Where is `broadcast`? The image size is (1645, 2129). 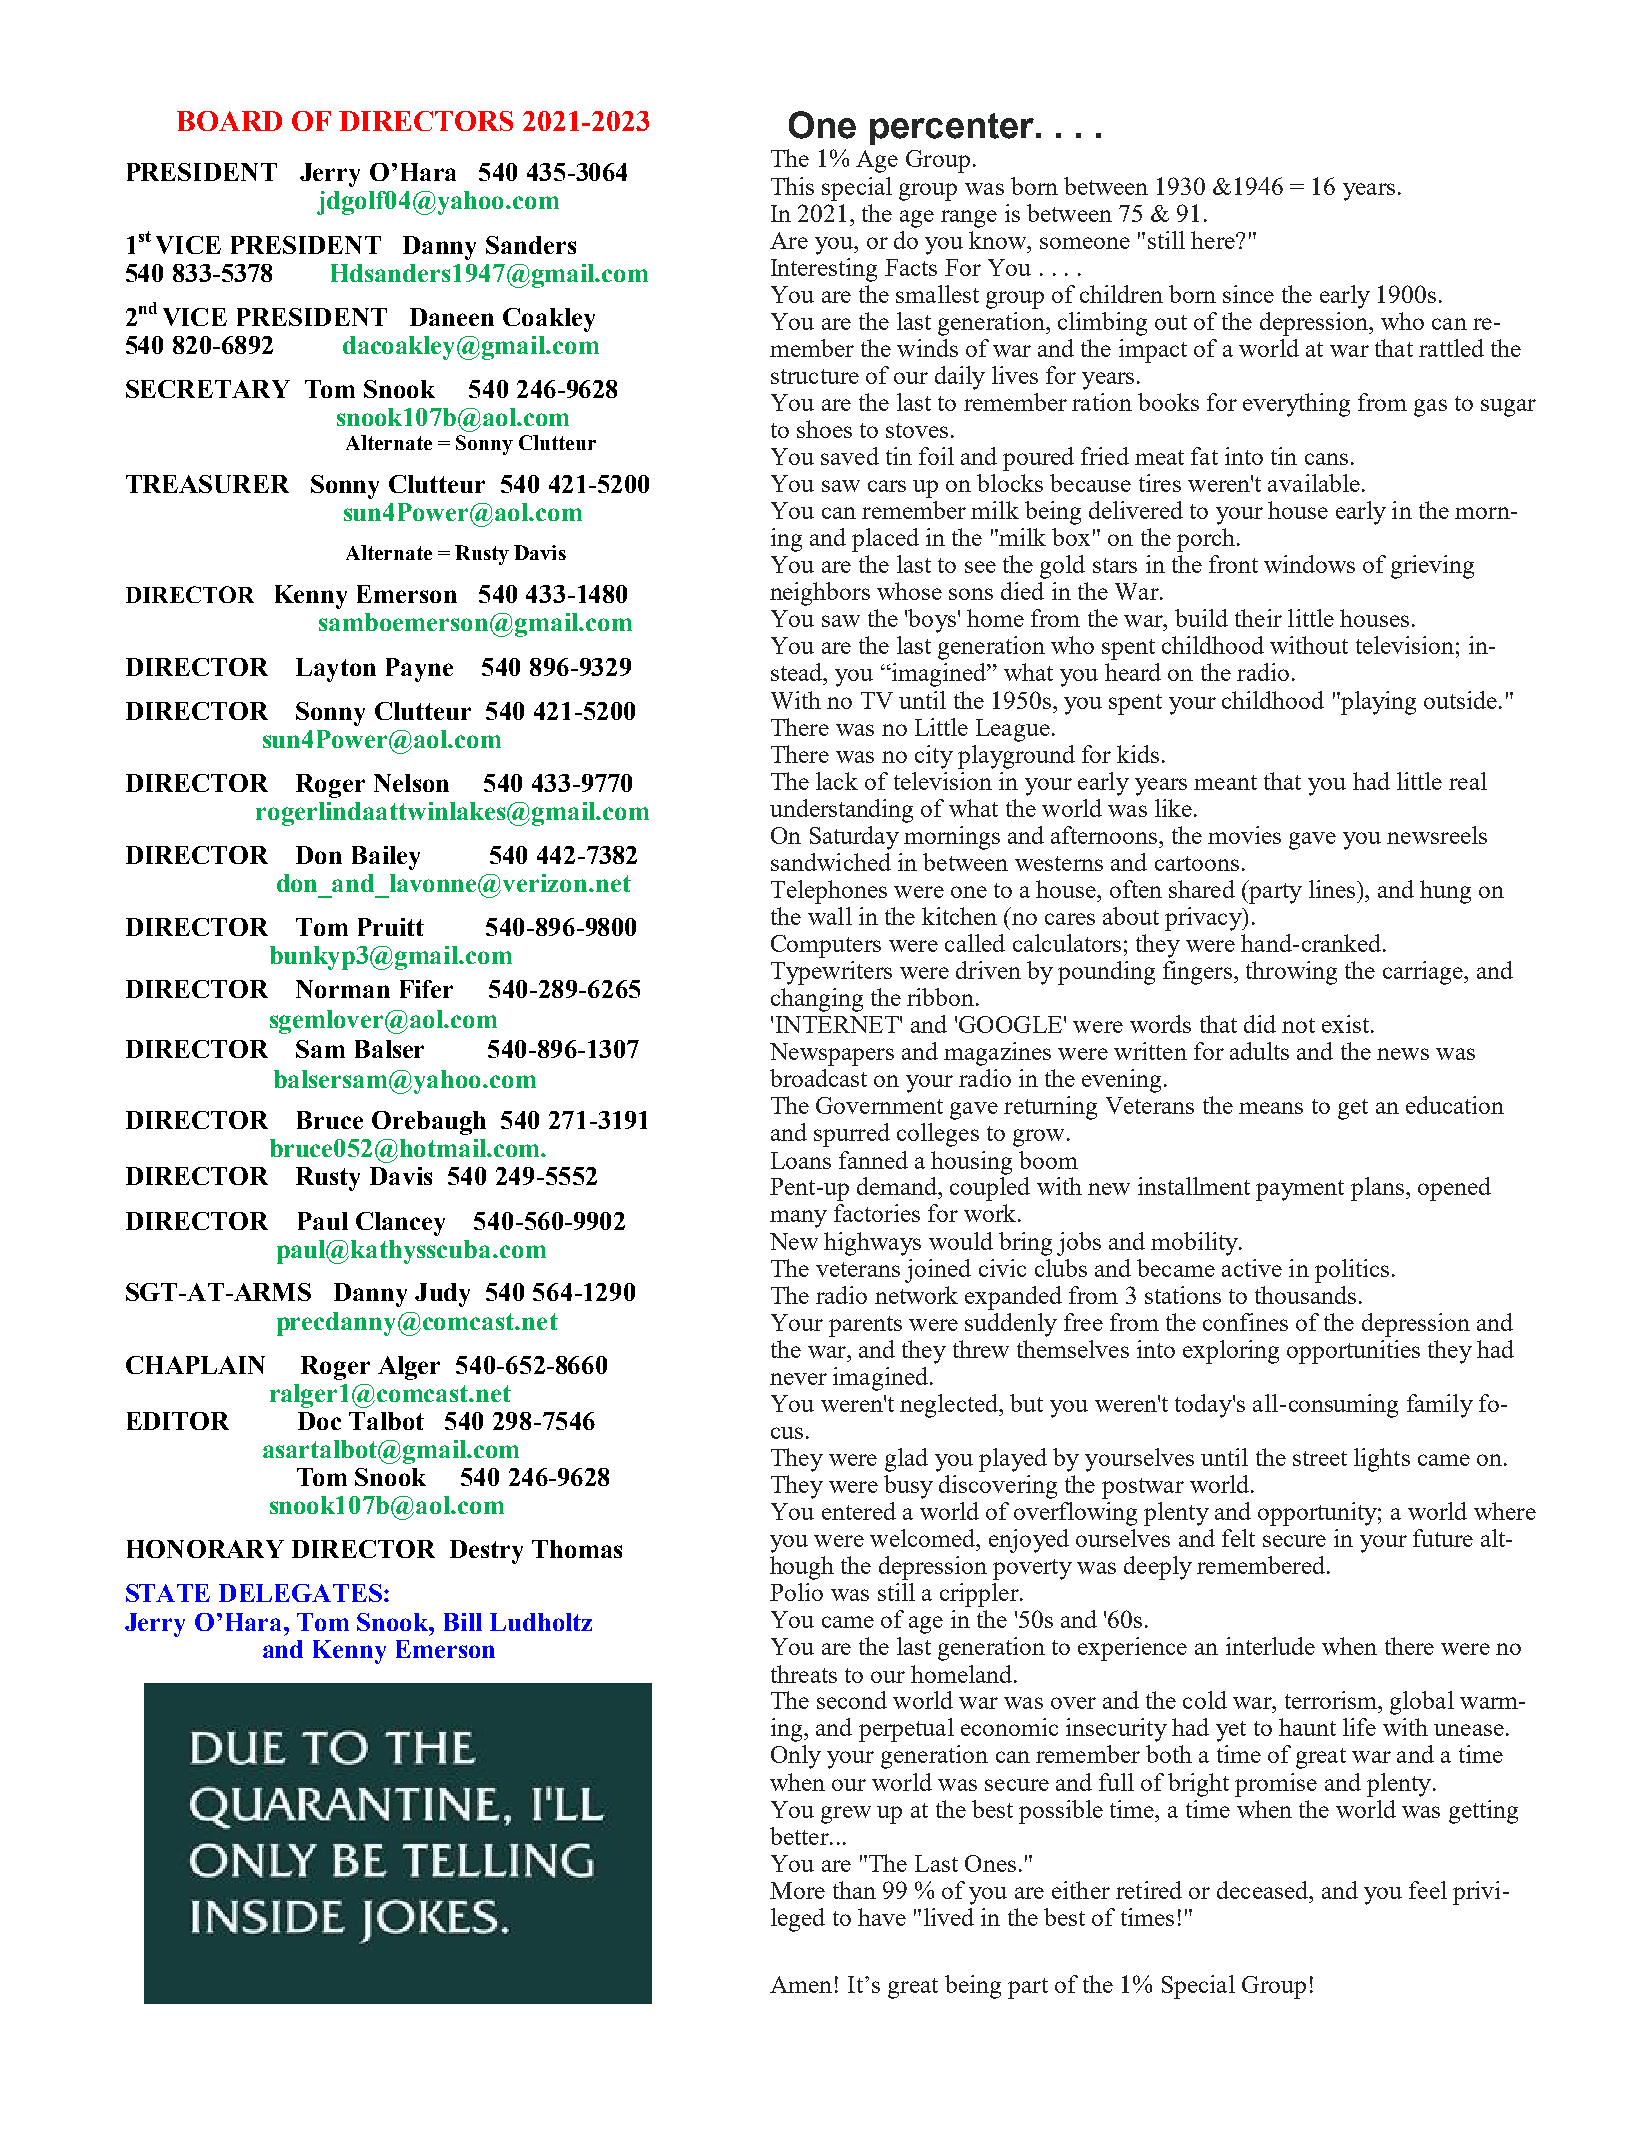
broadcast is located at coordinates (818, 1078).
